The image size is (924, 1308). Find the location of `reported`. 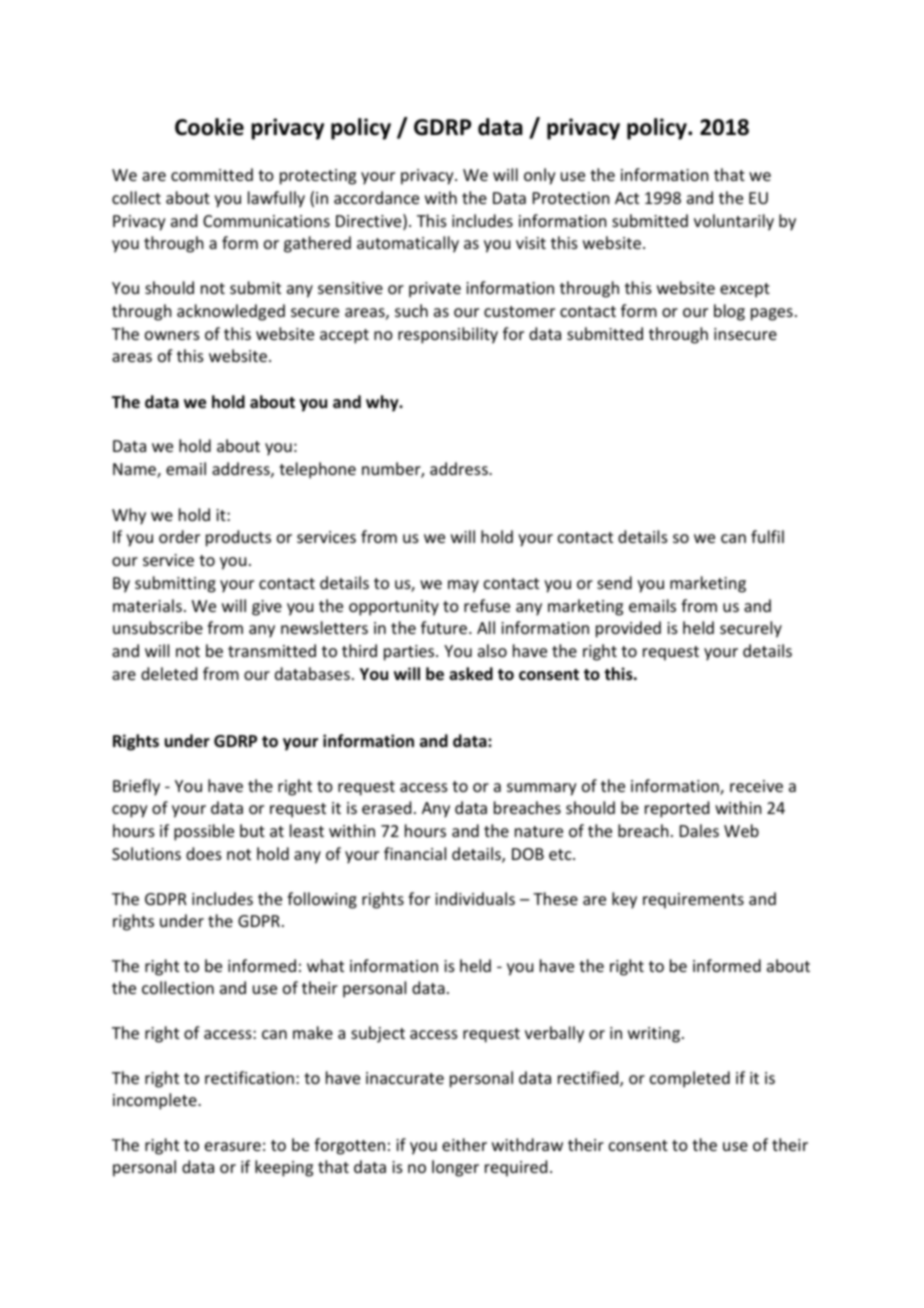

reported is located at coordinates (677, 809).
